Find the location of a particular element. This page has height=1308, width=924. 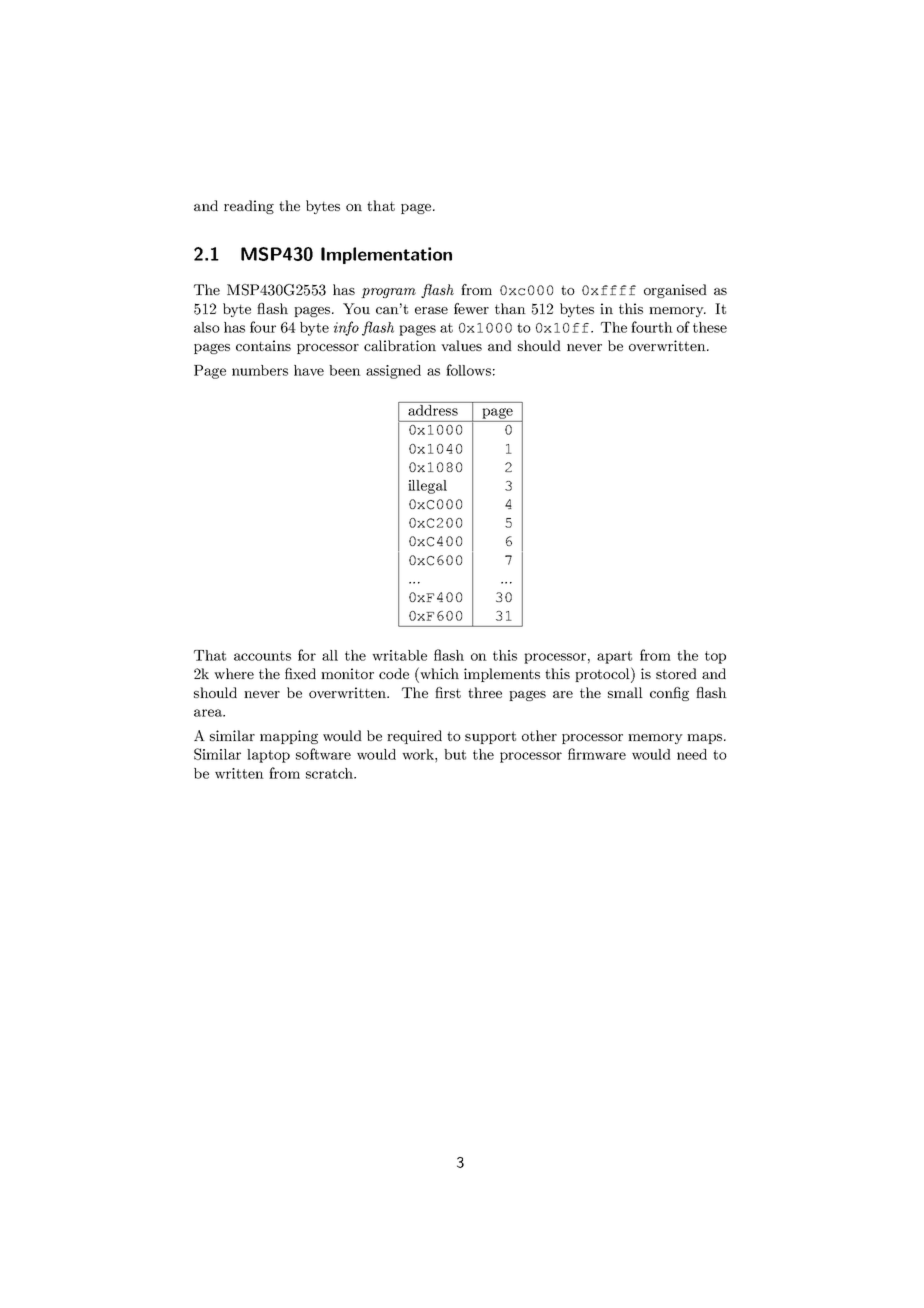

these is located at coordinates (710, 327).
